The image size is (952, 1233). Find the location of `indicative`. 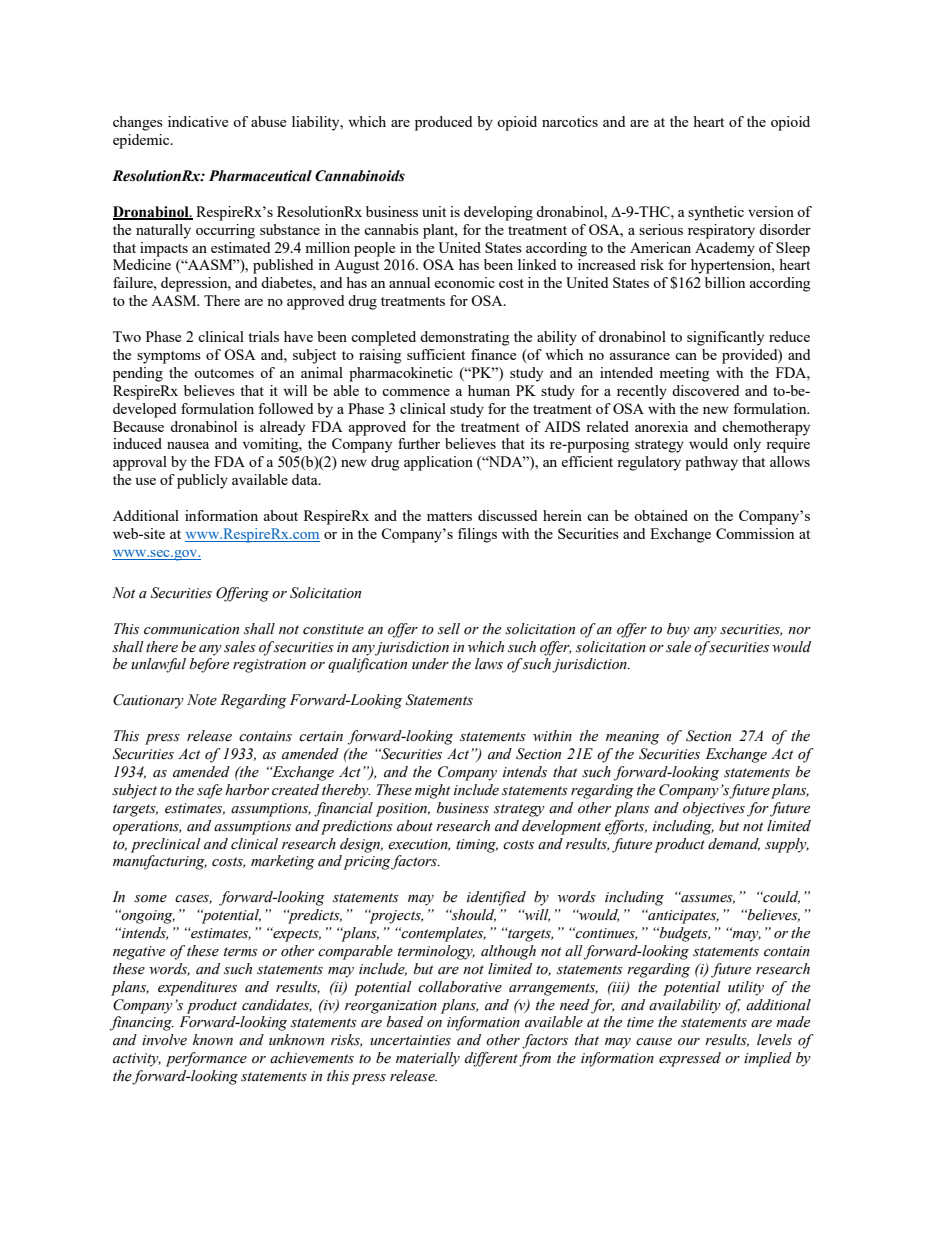

indicative is located at coordinates (198, 121).
